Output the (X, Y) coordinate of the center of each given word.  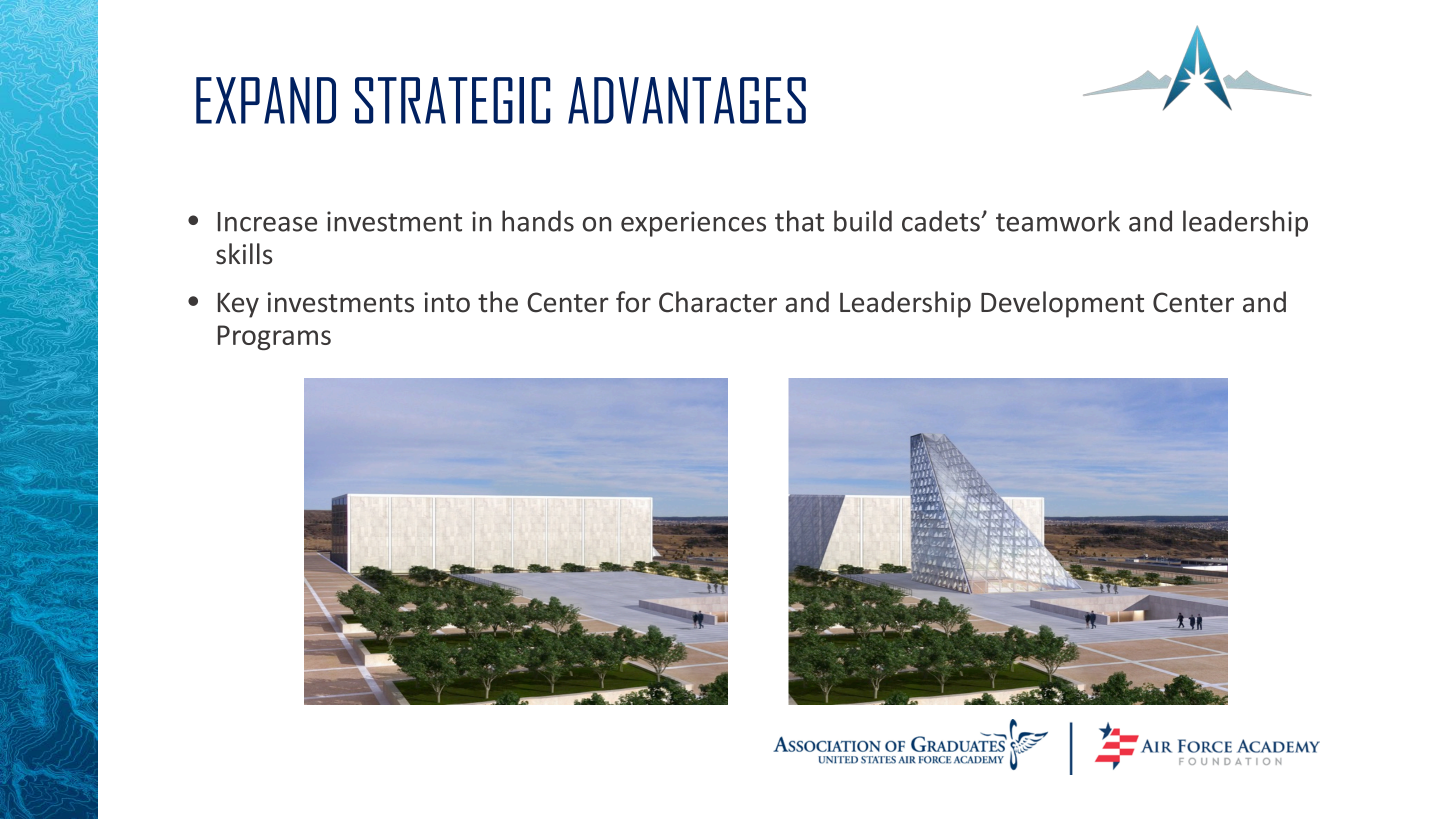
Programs (274, 337)
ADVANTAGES (687, 100)
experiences (693, 224)
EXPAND (266, 100)
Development (1062, 304)
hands (538, 221)
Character (718, 302)
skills (244, 254)
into (447, 302)
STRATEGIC (453, 100)
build (863, 221)
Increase (267, 222)
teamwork (1058, 221)
